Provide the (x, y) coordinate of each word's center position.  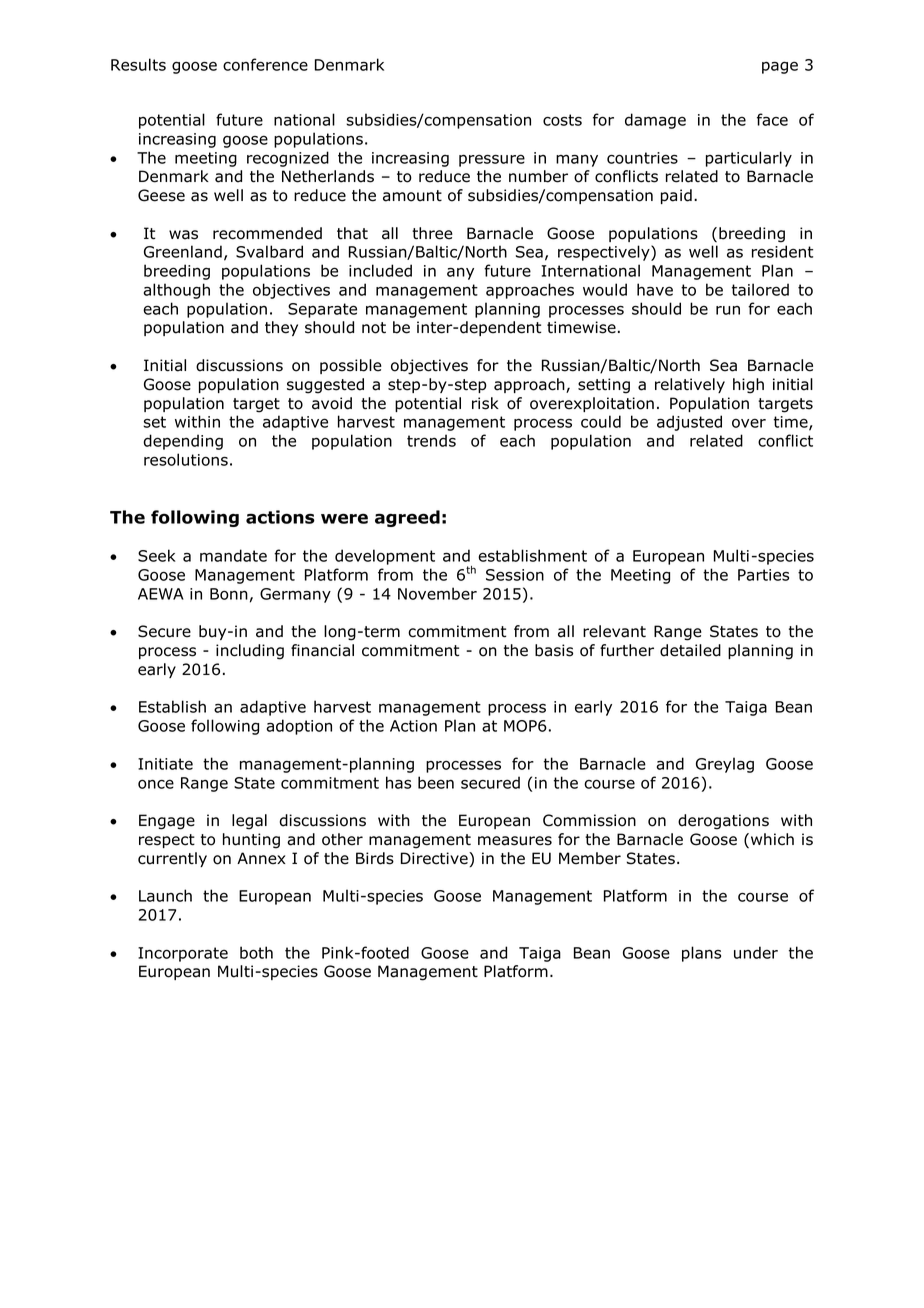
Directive (435, 858)
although (177, 291)
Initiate (165, 764)
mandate (233, 555)
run (728, 310)
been (436, 782)
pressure (492, 160)
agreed (407, 518)
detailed (690, 650)
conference (265, 64)
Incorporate (183, 954)
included (380, 270)
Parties (763, 575)
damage (655, 121)
